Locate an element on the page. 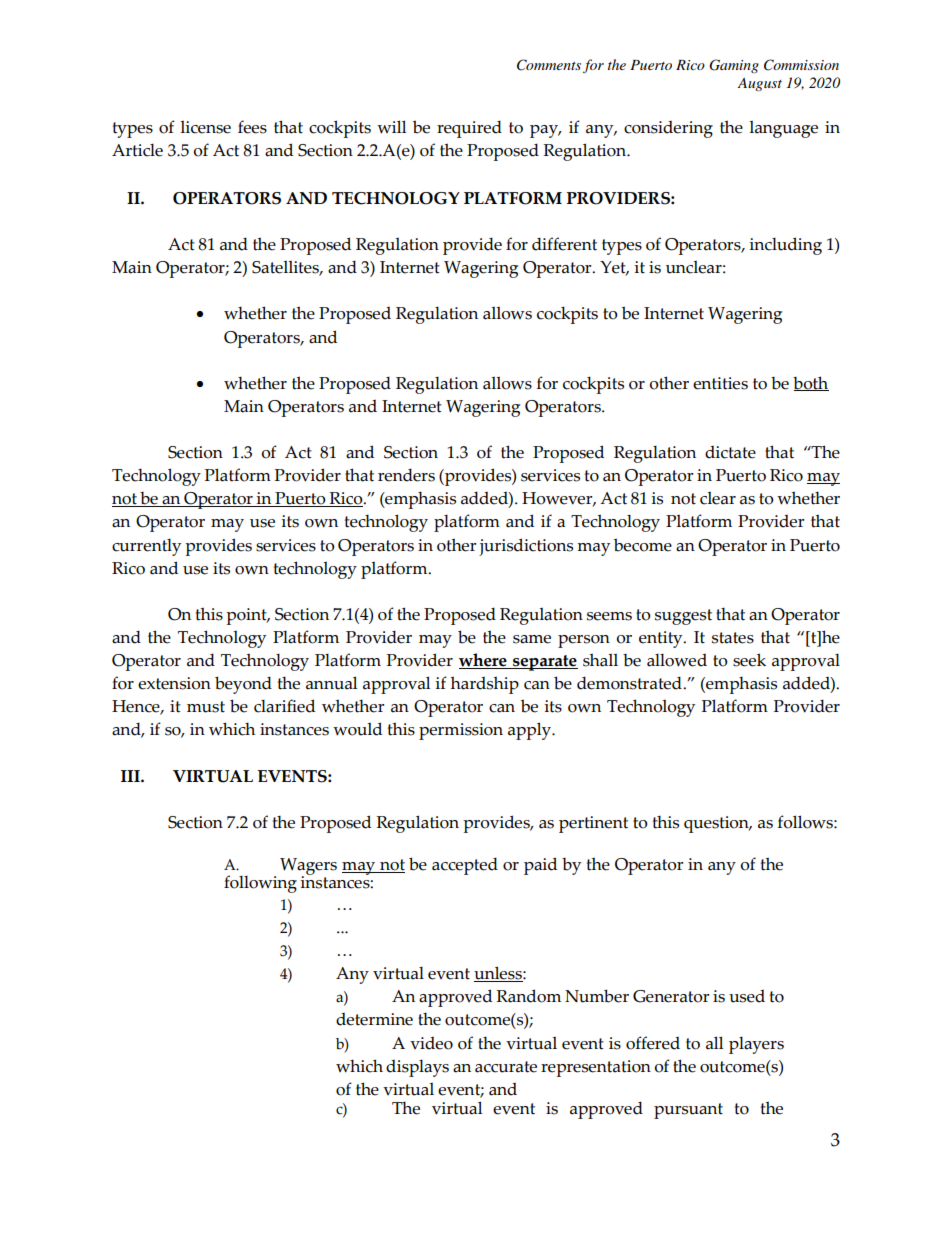  determine is located at coordinates (374, 1019).
